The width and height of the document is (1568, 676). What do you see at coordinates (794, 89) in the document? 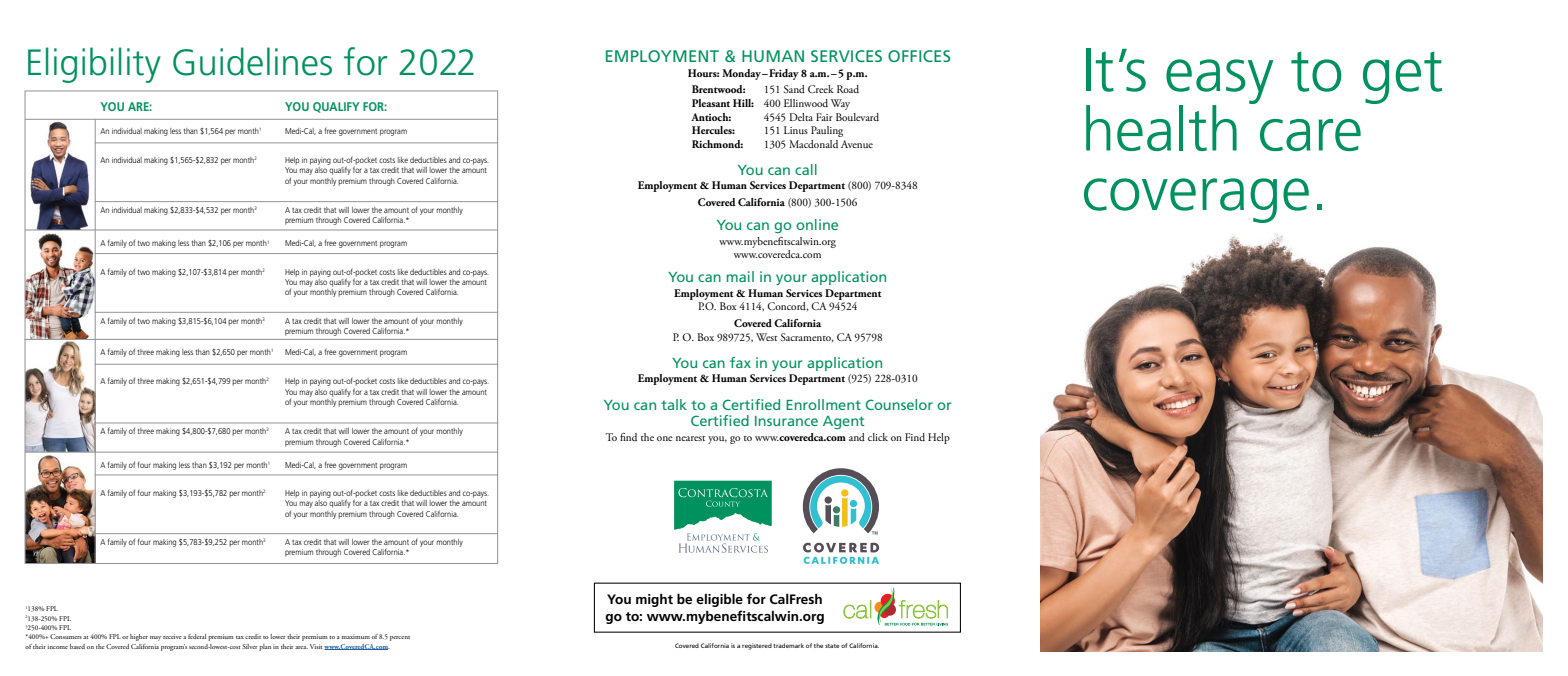
I see `Sand` at bounding box center [794, 89].
